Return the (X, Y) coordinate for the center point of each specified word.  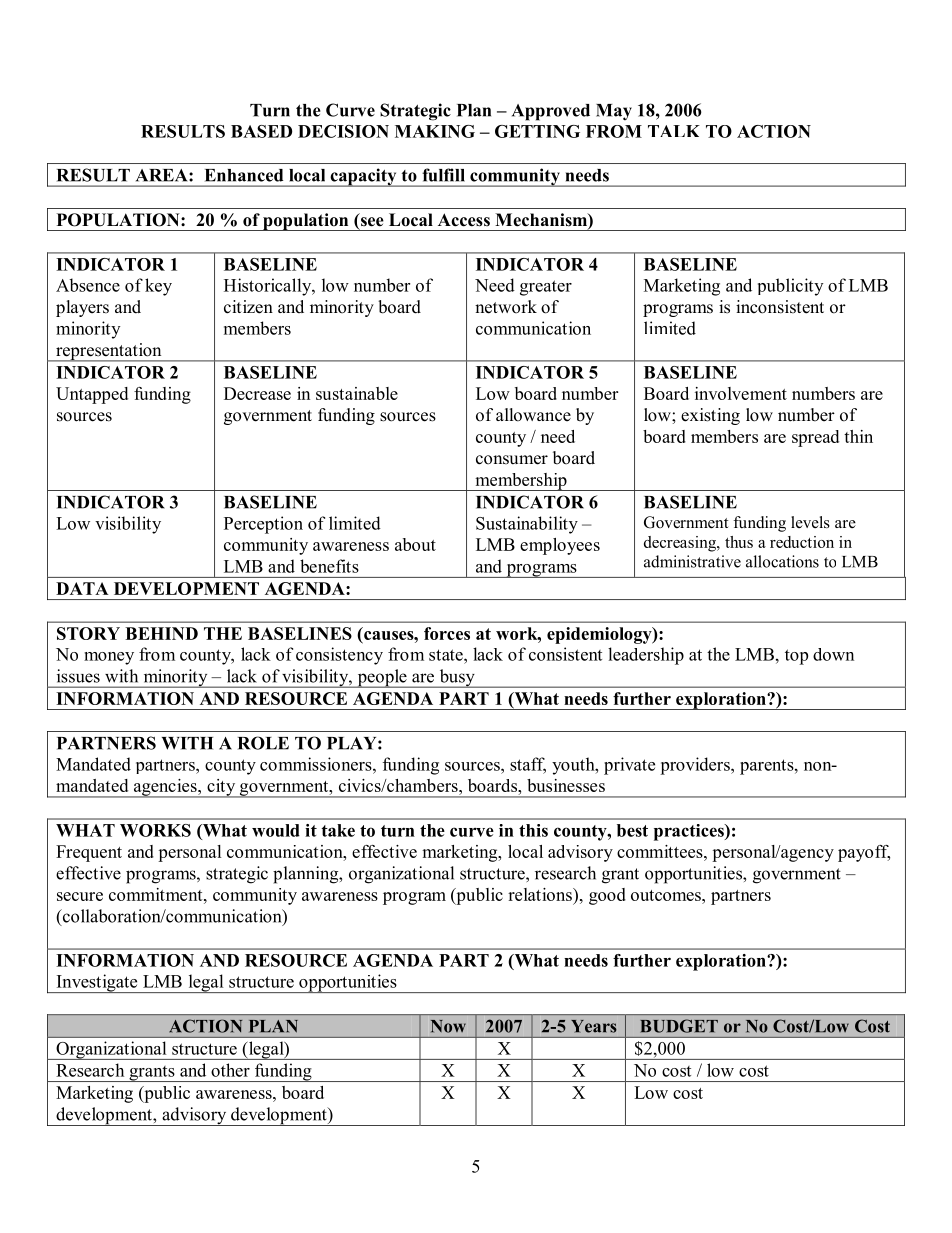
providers (696, 766)
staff (528, 765)
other (230, 1070)
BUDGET (679, 1026)
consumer (512, 460)
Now (448, 1026)
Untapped (92, 395)
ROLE (263, 743)
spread (815, 438)
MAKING (435, 131)
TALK (674, 131)
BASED (261, 131)
